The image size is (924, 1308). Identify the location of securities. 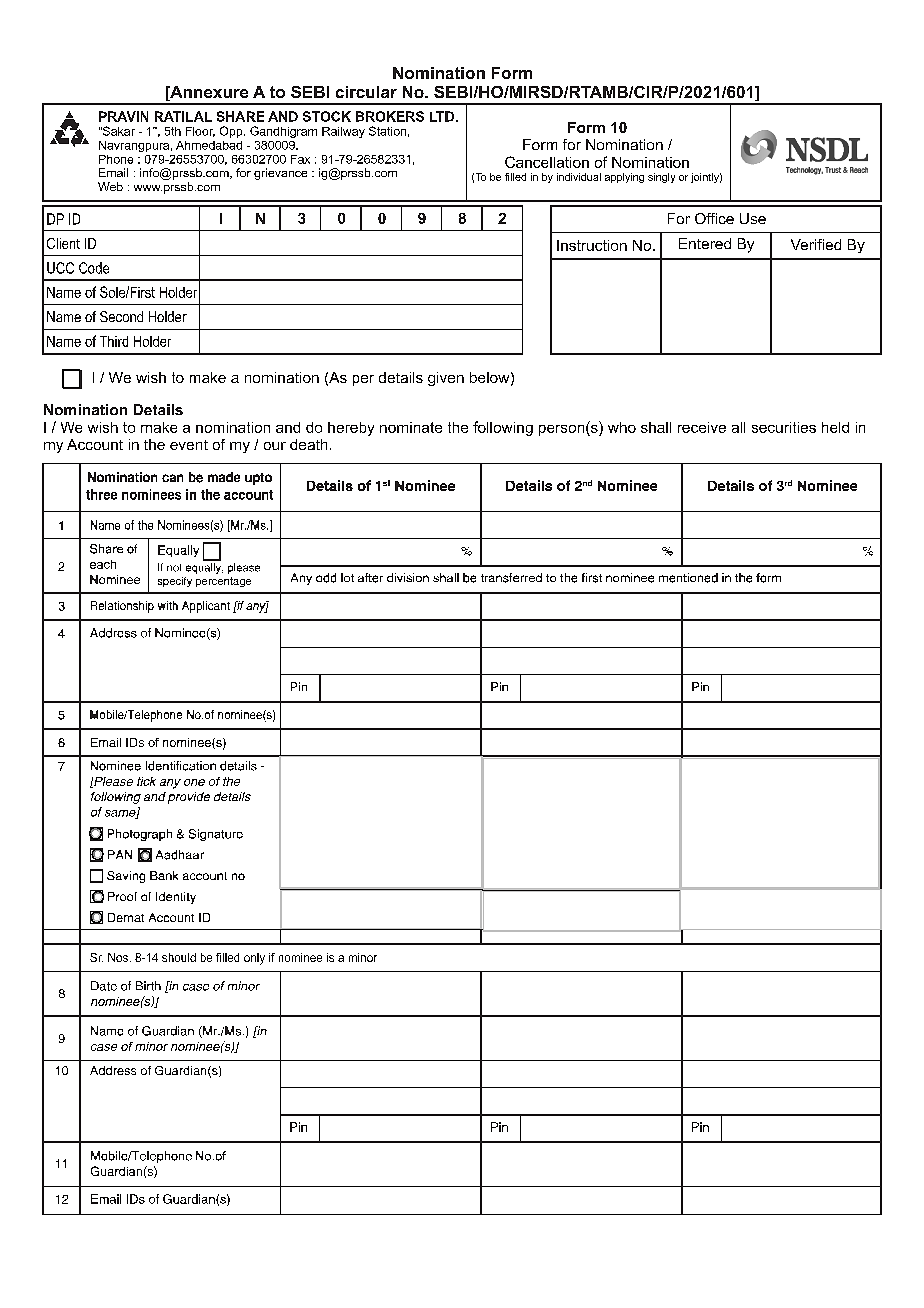
(784, 427).
